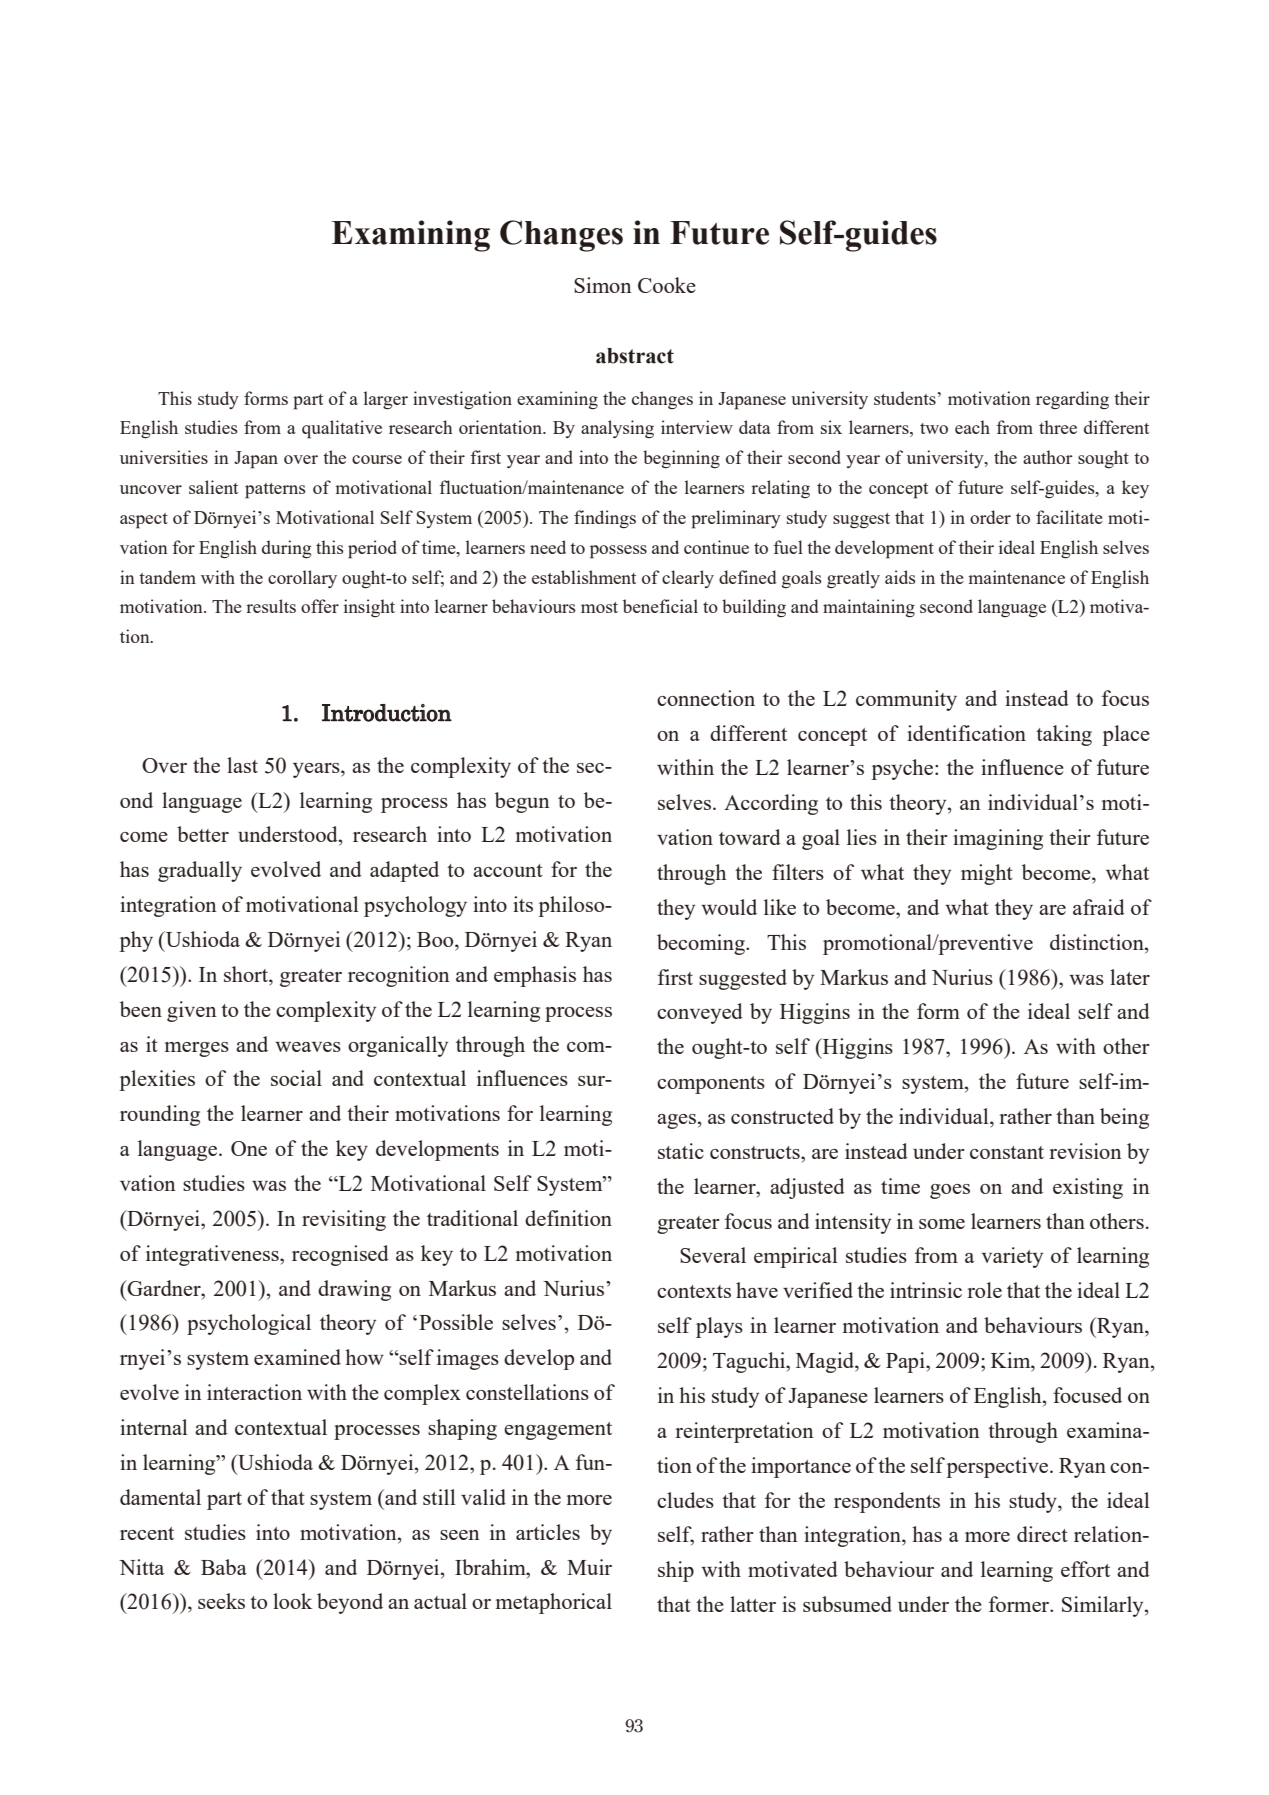  I want to click on recognised, so click(340, 1255).
